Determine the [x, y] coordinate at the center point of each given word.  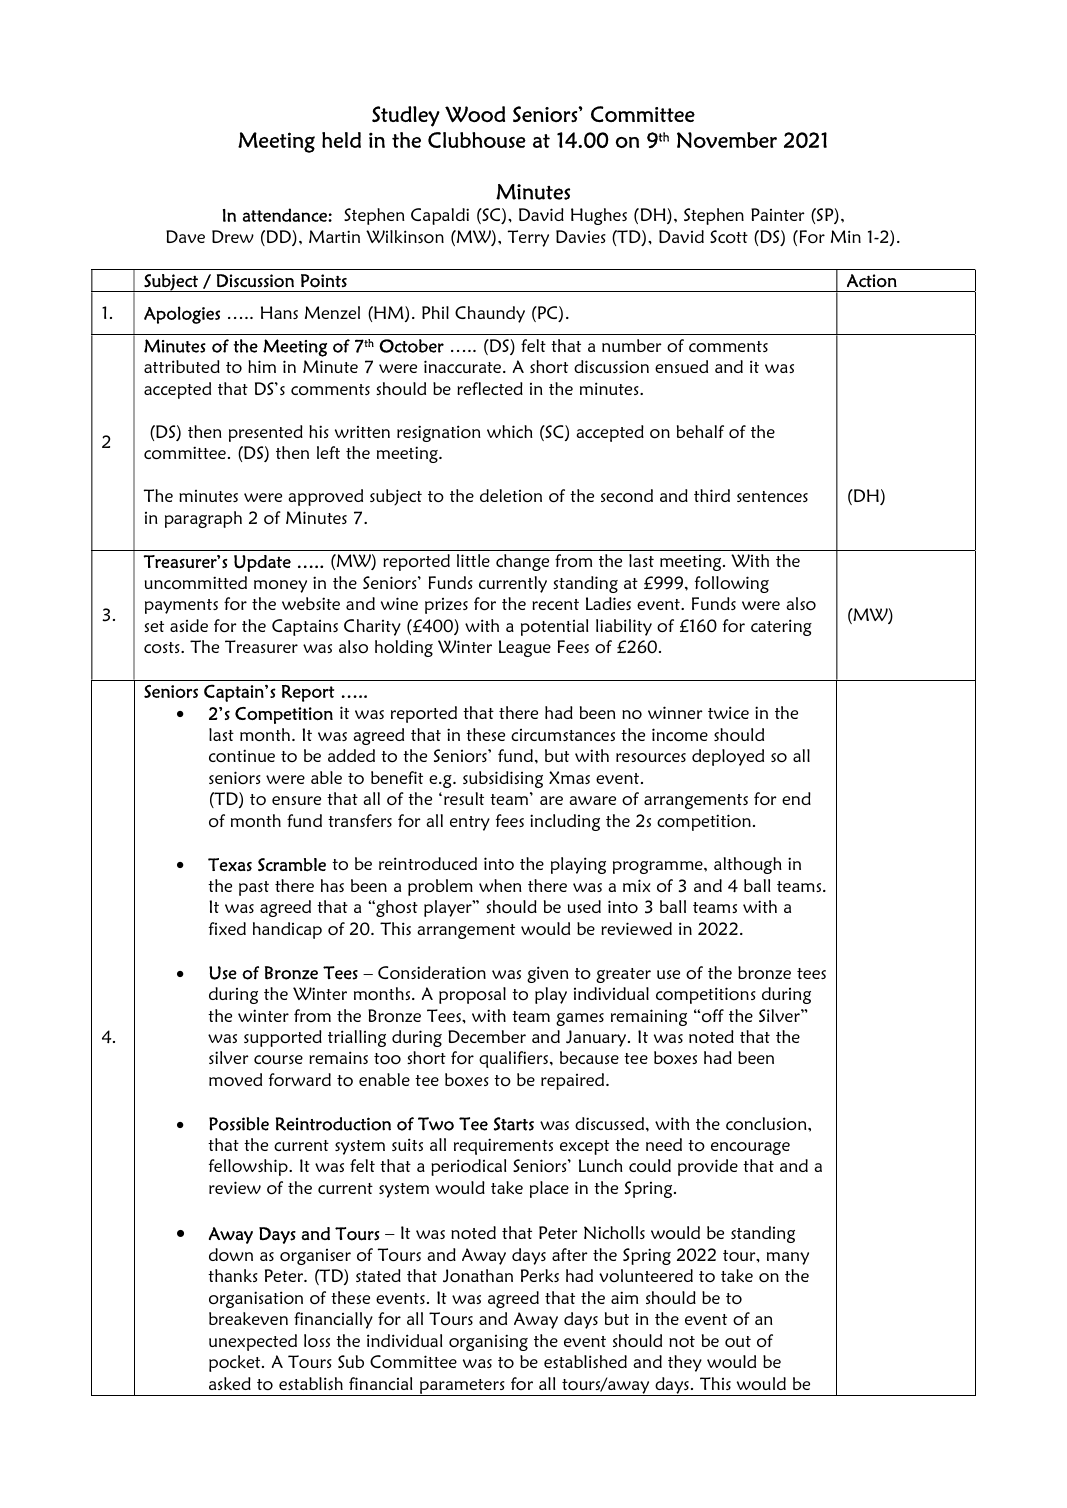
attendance [286, 215]
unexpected [253, 1342]
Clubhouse [477, 140]
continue [242, 755]
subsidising [503, 779]
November [727, 140]
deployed [728, 757]
